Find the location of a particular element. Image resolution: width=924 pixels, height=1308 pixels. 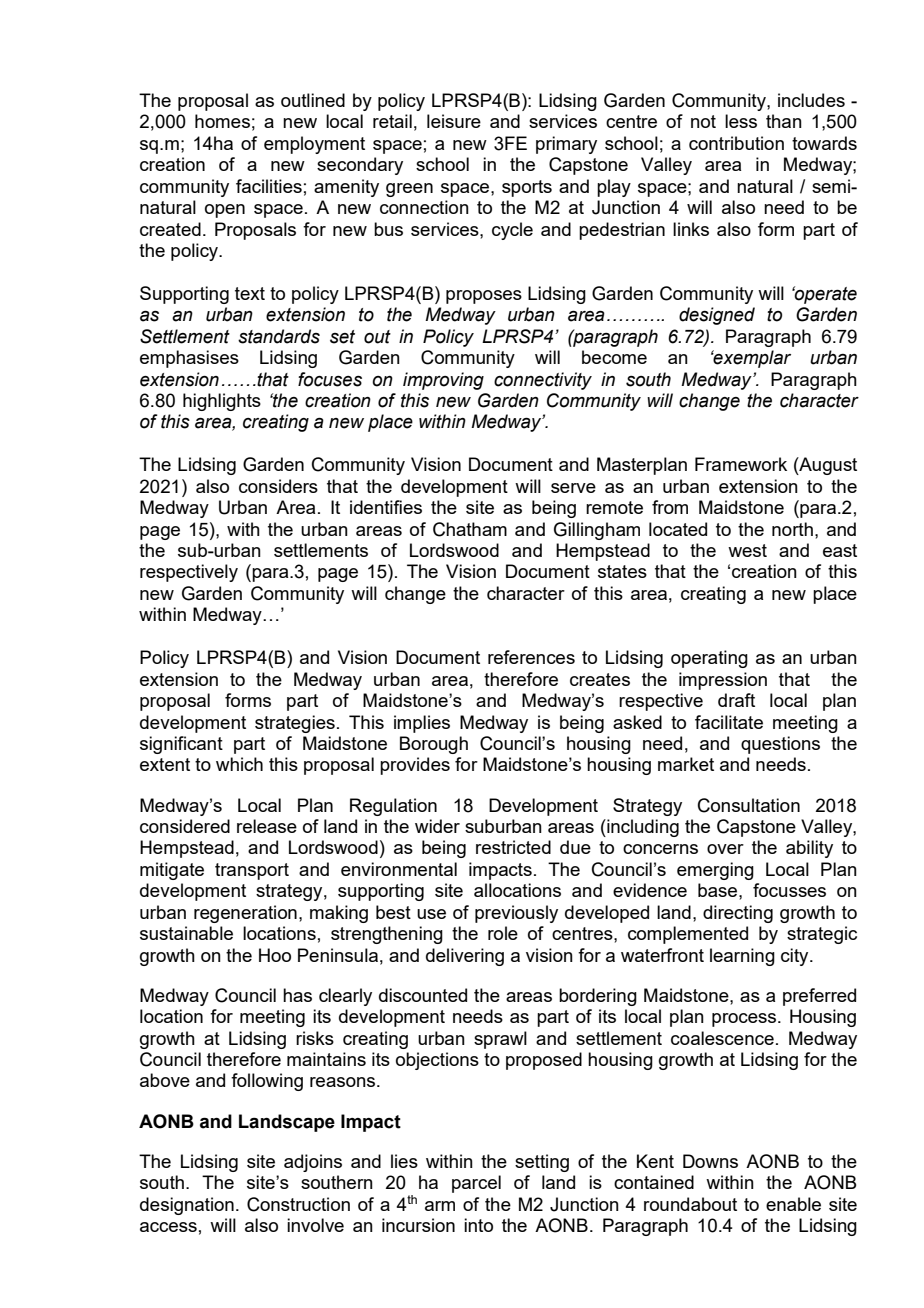

parcel is located at coordinates (476, 1184).
